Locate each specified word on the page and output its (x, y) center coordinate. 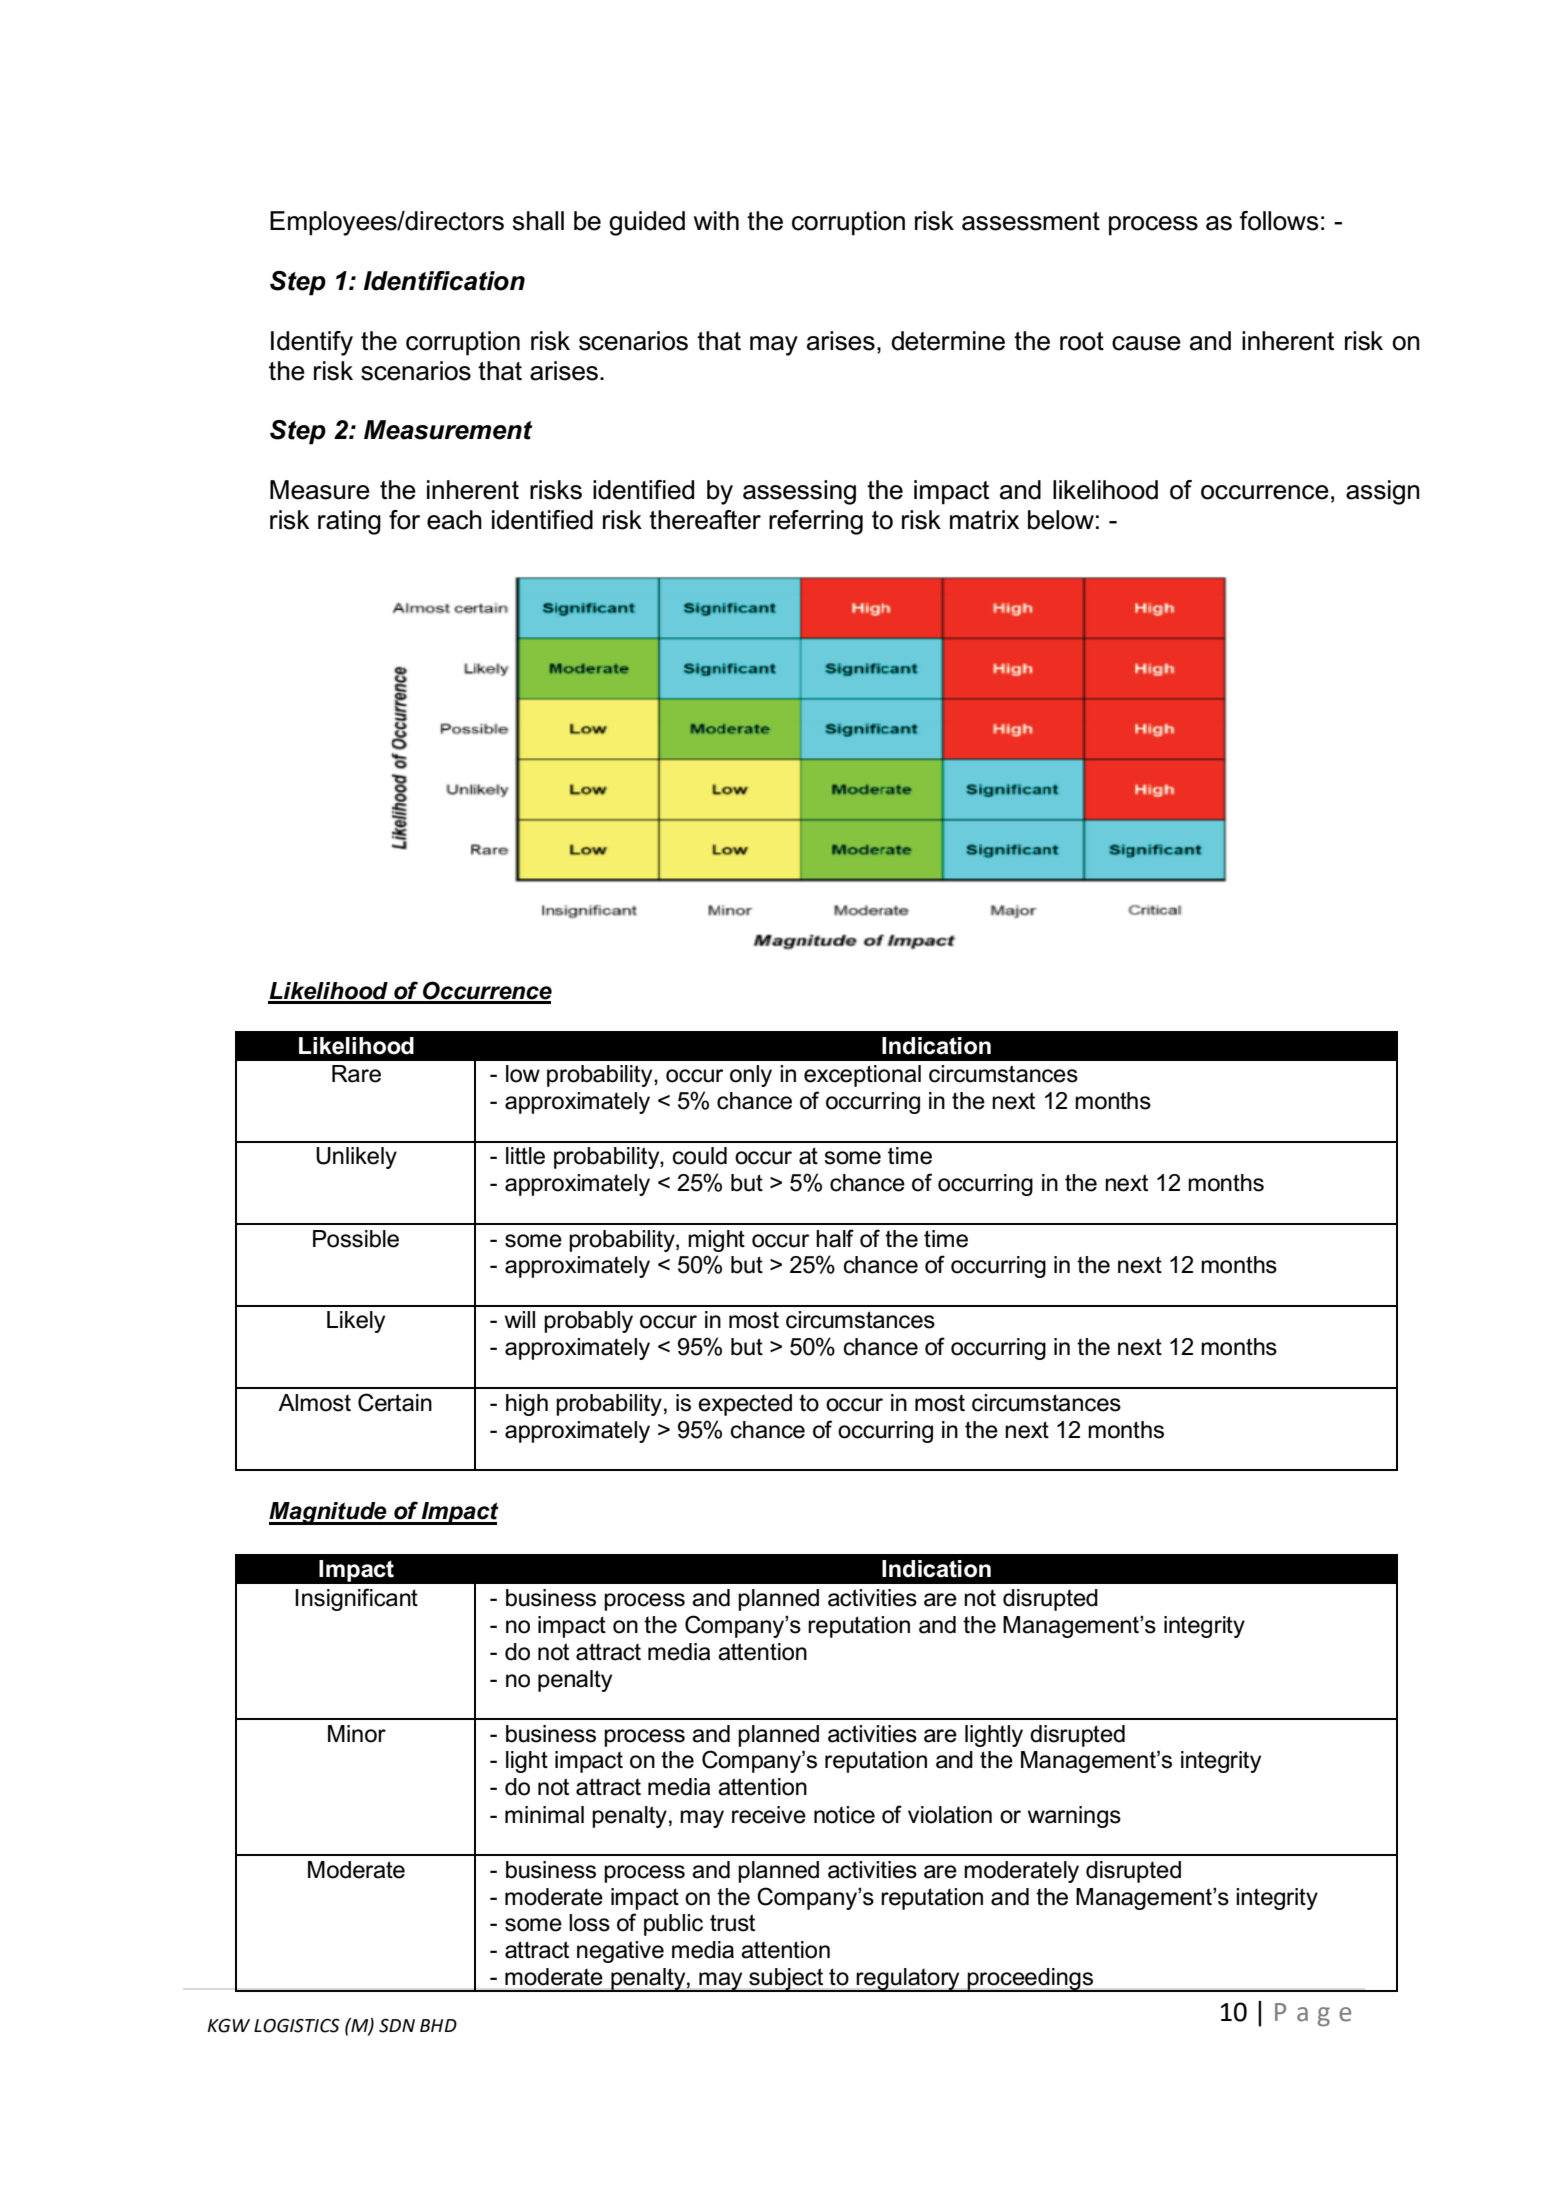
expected (745, 1405)
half (835, 1238)
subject (786, 1980)
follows (1278, 221)
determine (948, 341)
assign (1383, 492)
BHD (438, 2025)
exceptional (862, 1076)
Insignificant (356, 1599)
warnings (1074, 1817)
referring (816, 522)
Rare (356, 1074)
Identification (444, 281)
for (404, 520)
